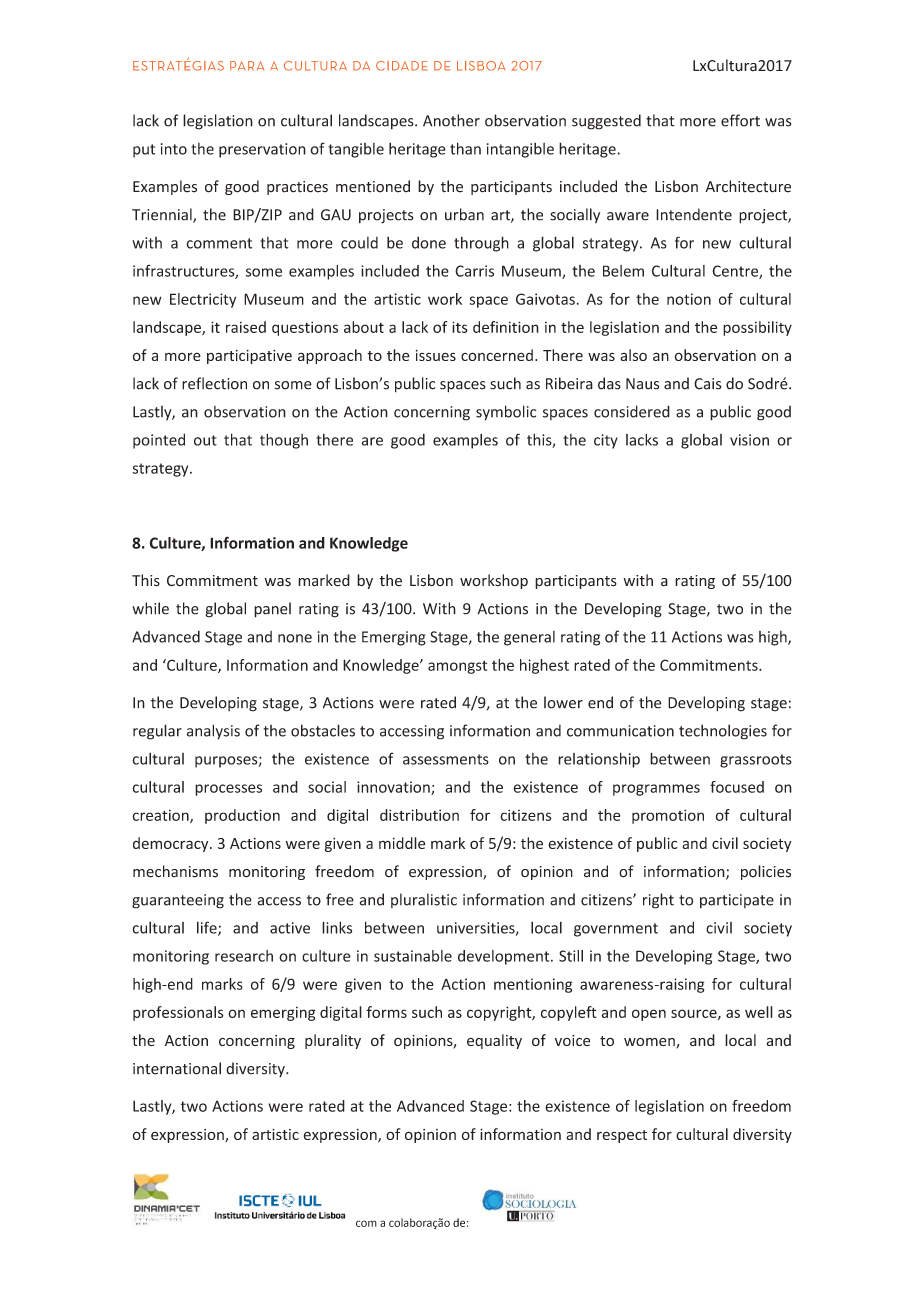  Describe the element at coordinates (177, 1068) in the image. I see `international` at that location.
